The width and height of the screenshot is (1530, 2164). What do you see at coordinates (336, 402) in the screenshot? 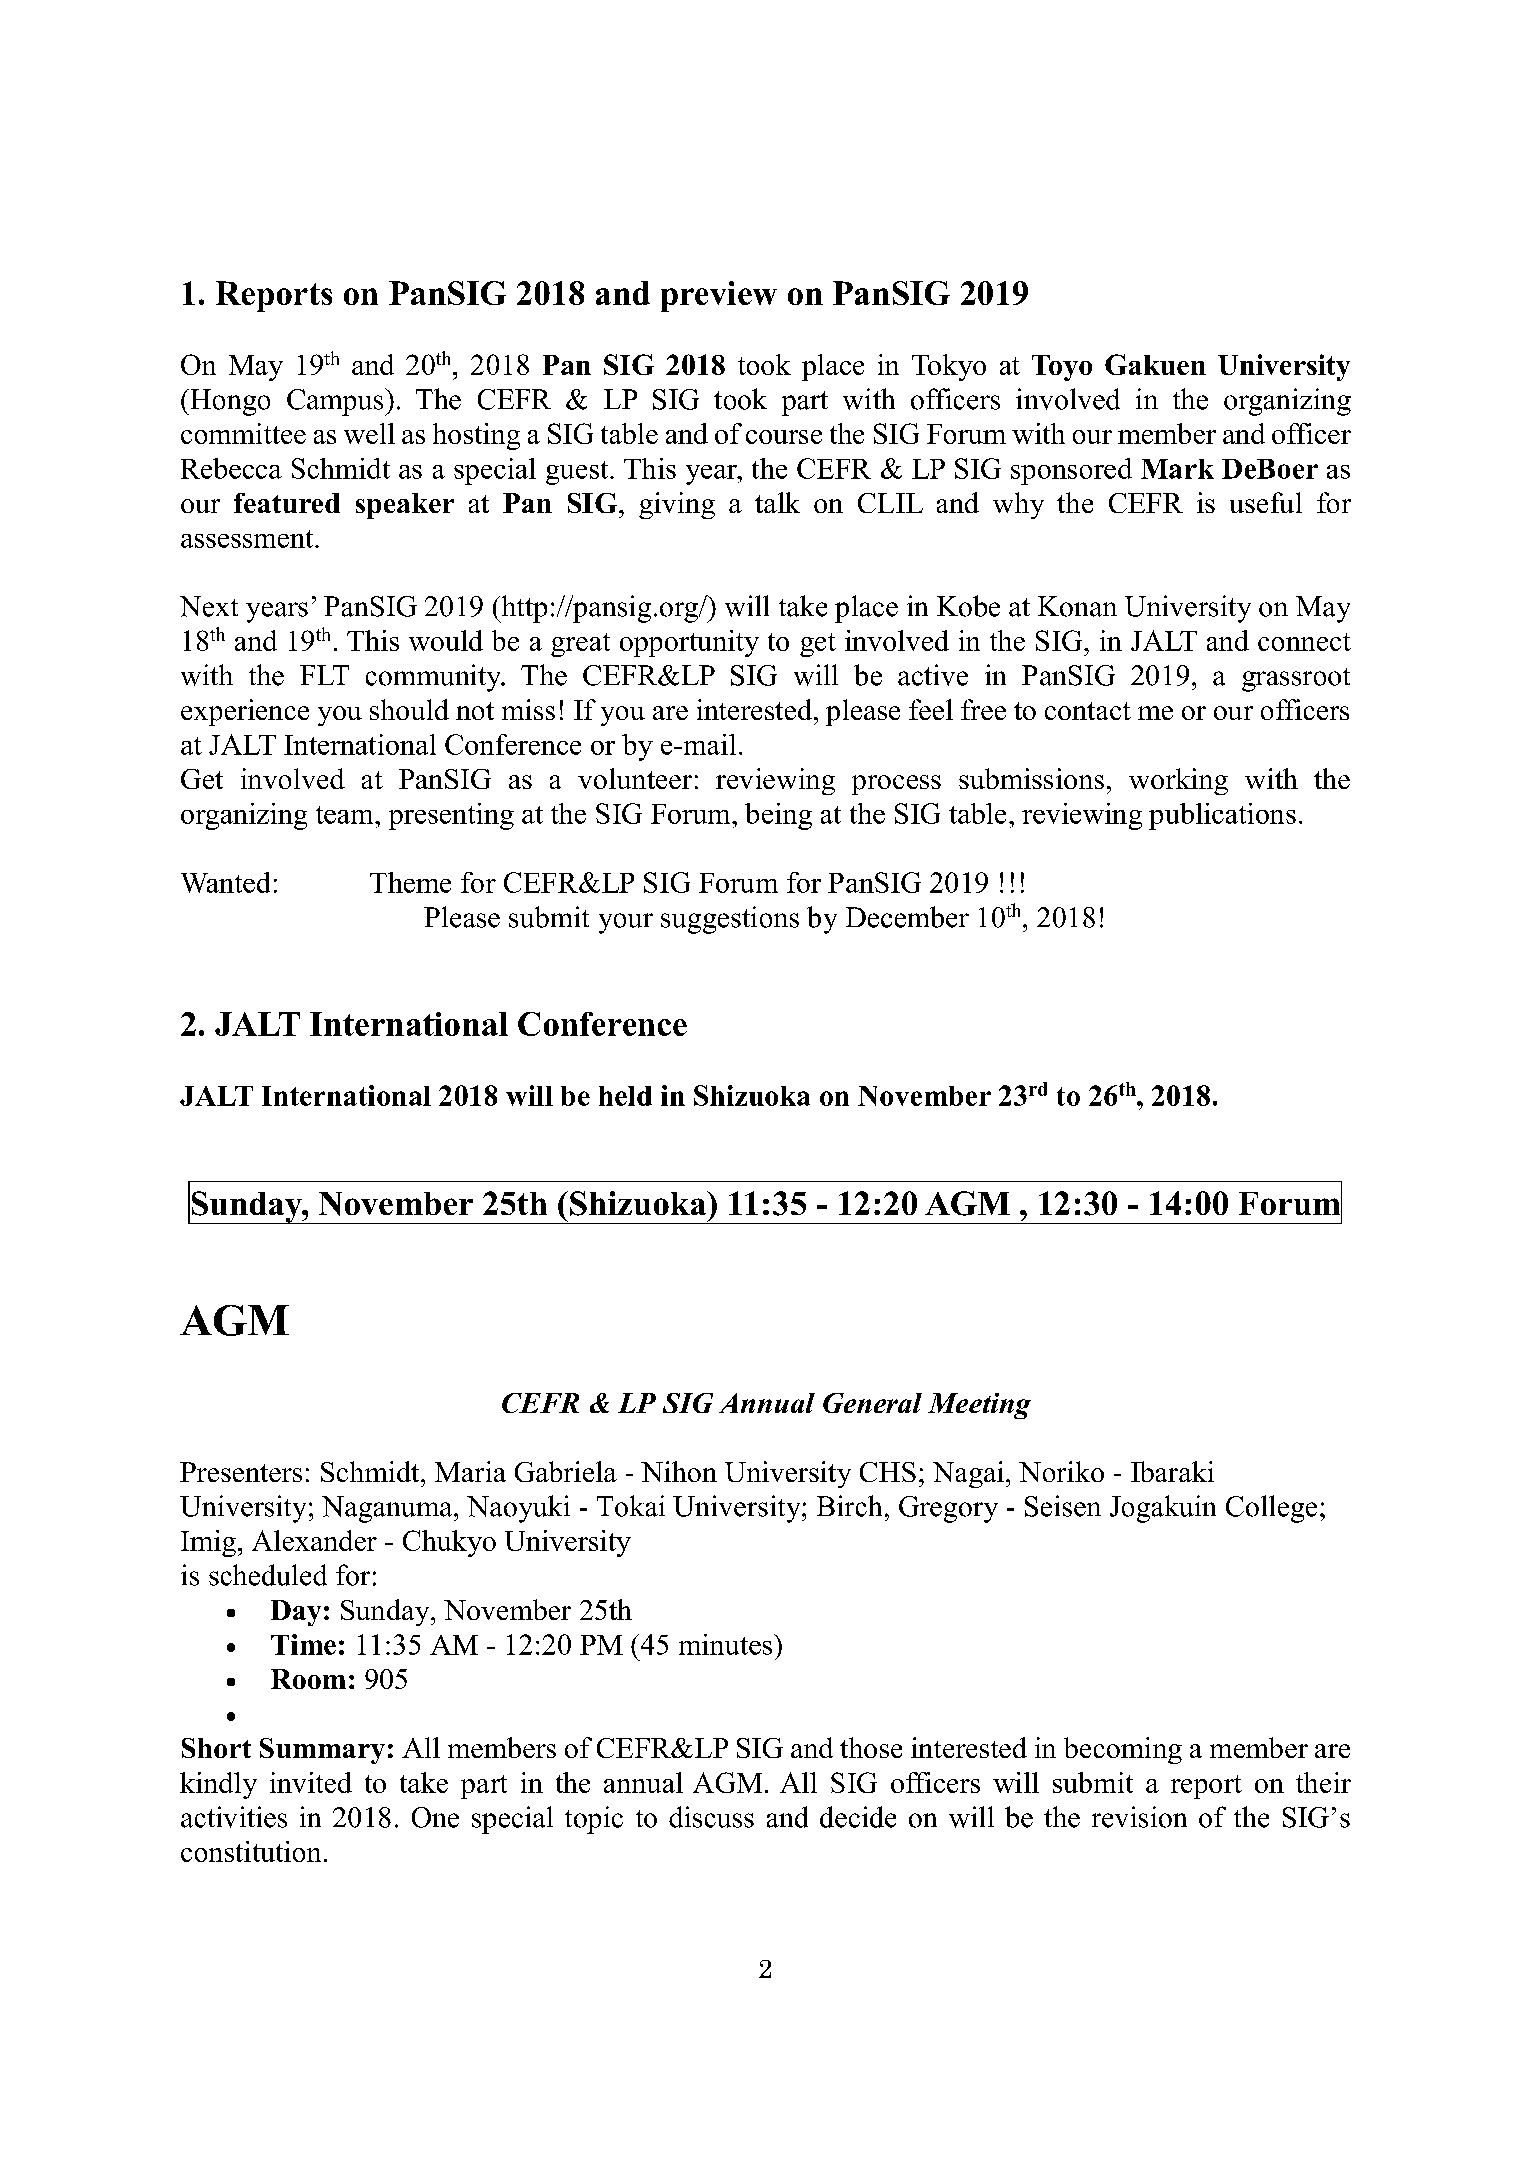
I see `Campus` at bounding box center [336, 402].
